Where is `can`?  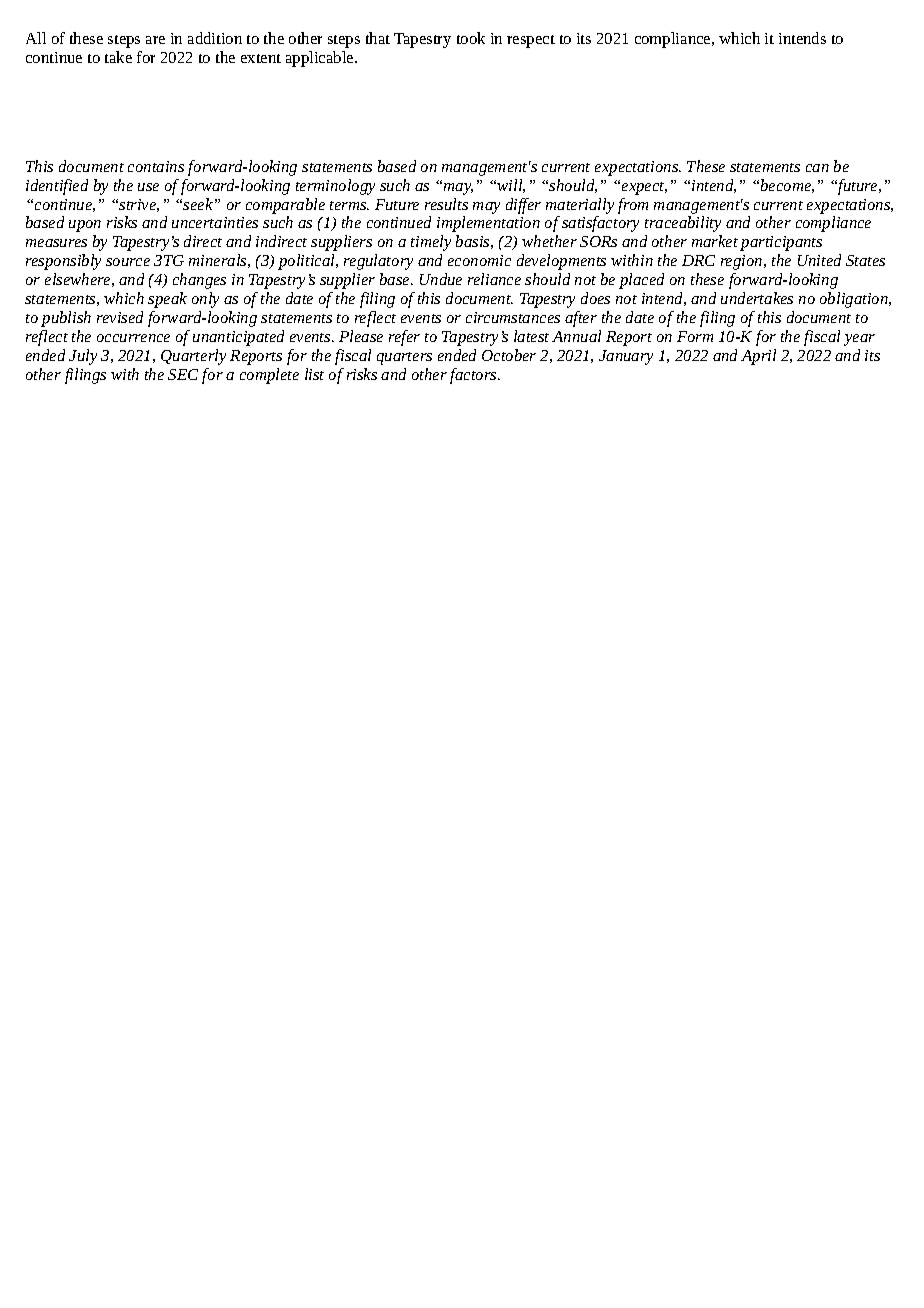
can is located at coordinates (817, 168).
